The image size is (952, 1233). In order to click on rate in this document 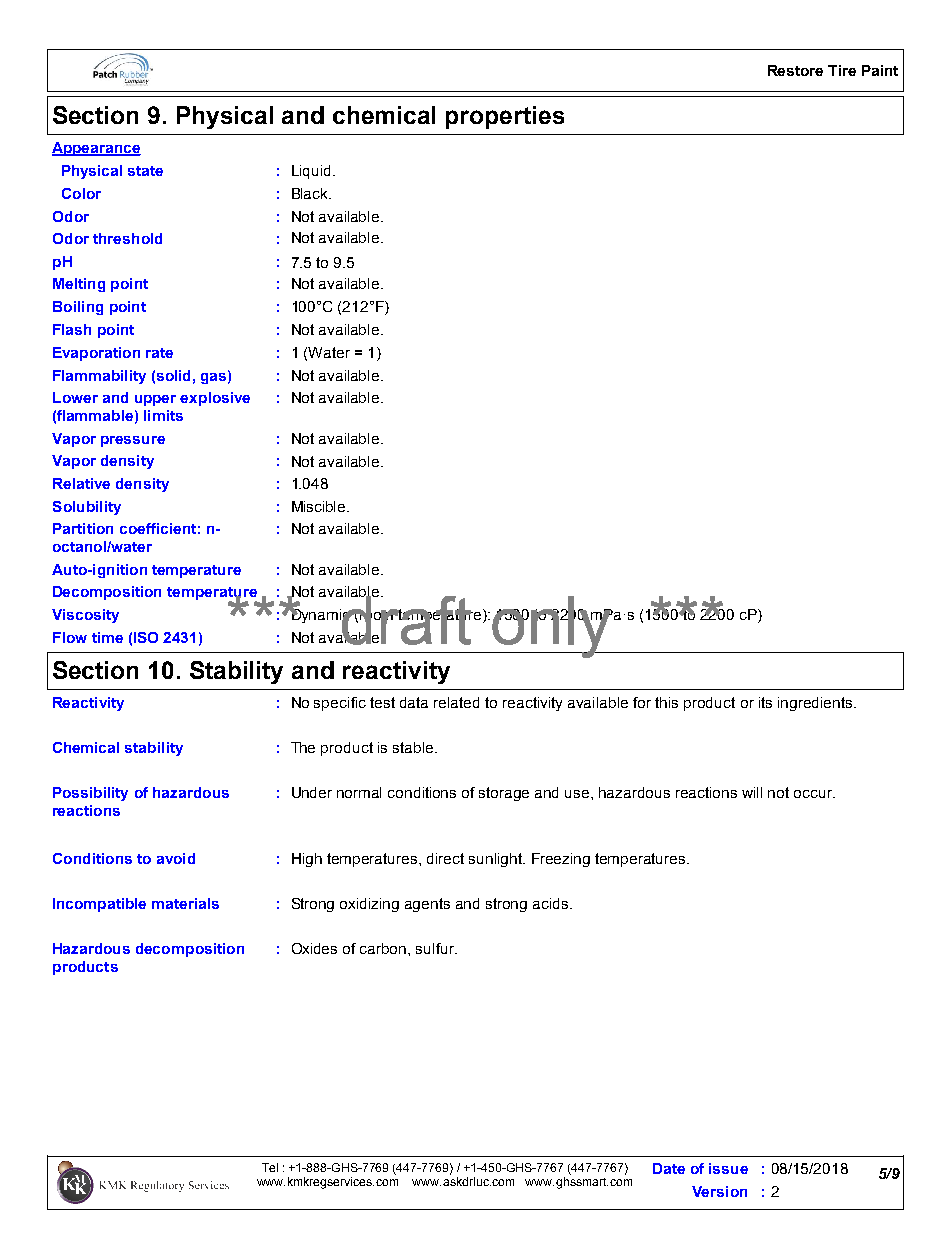, I will do `click(159, 353)`.
